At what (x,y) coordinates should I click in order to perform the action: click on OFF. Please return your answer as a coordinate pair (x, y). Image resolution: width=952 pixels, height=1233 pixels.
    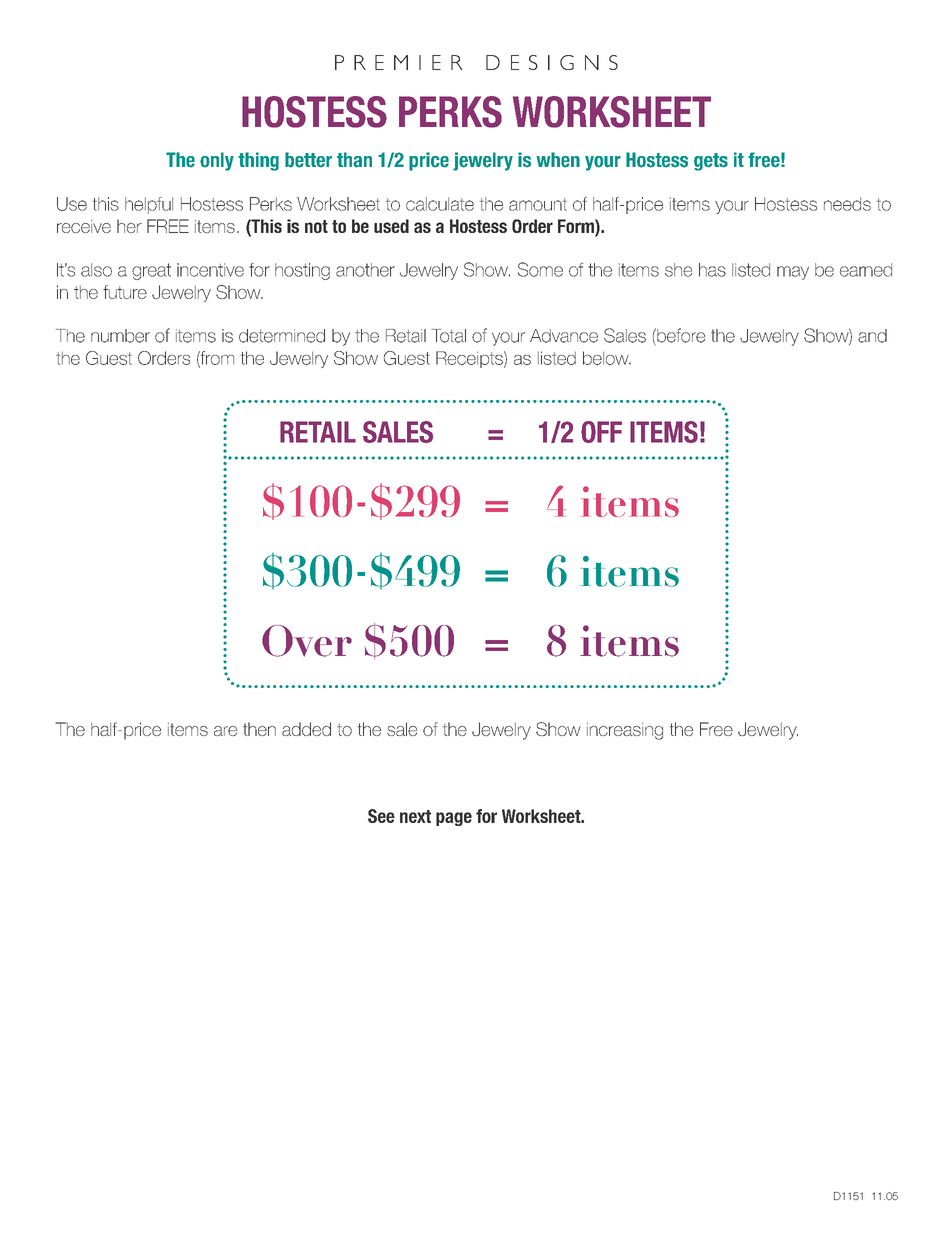
    Looking at the image, I should click on (601, 432).
